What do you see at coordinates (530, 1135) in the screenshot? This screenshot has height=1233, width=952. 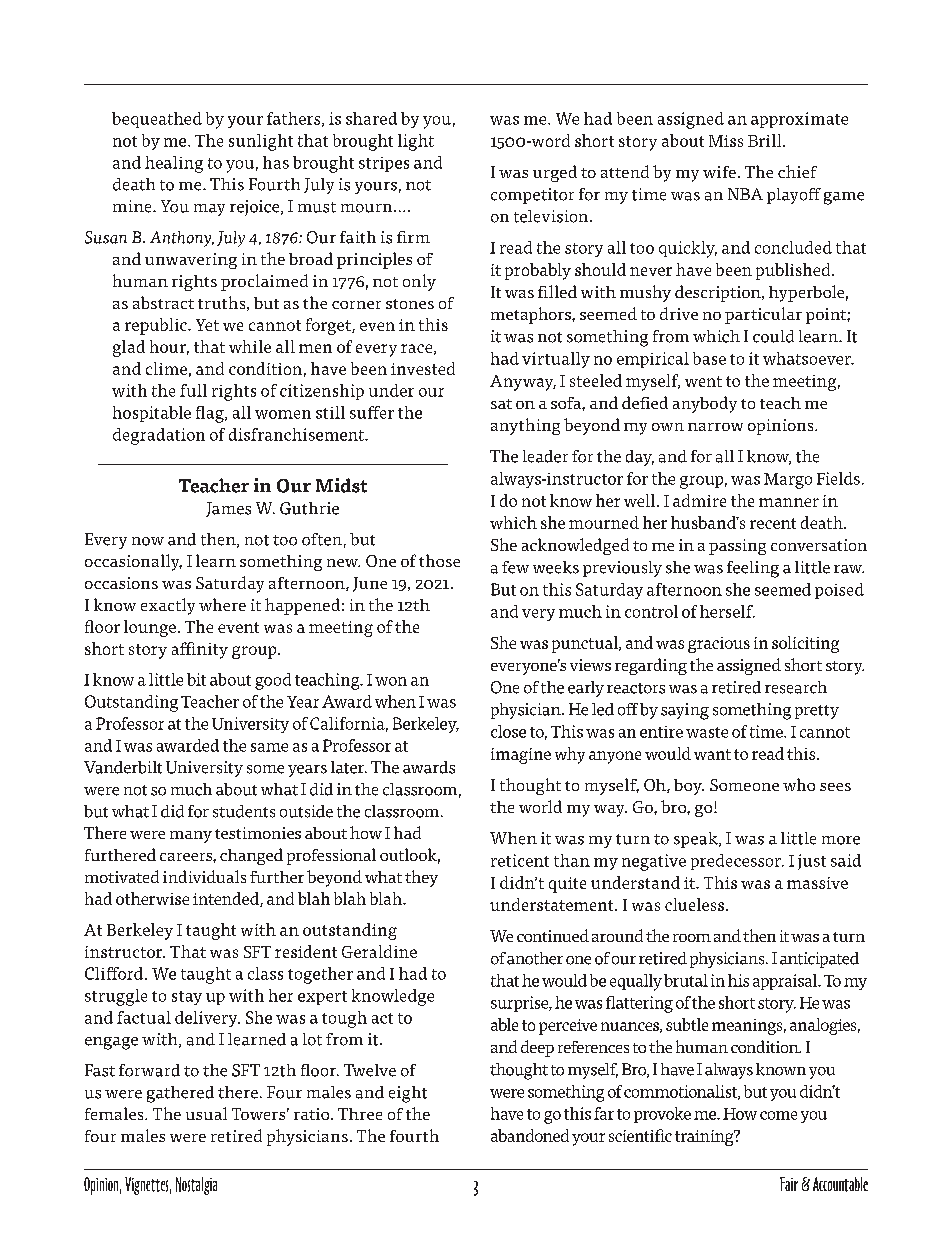 I see `abandoned` at bounding box center [530, 1135].
